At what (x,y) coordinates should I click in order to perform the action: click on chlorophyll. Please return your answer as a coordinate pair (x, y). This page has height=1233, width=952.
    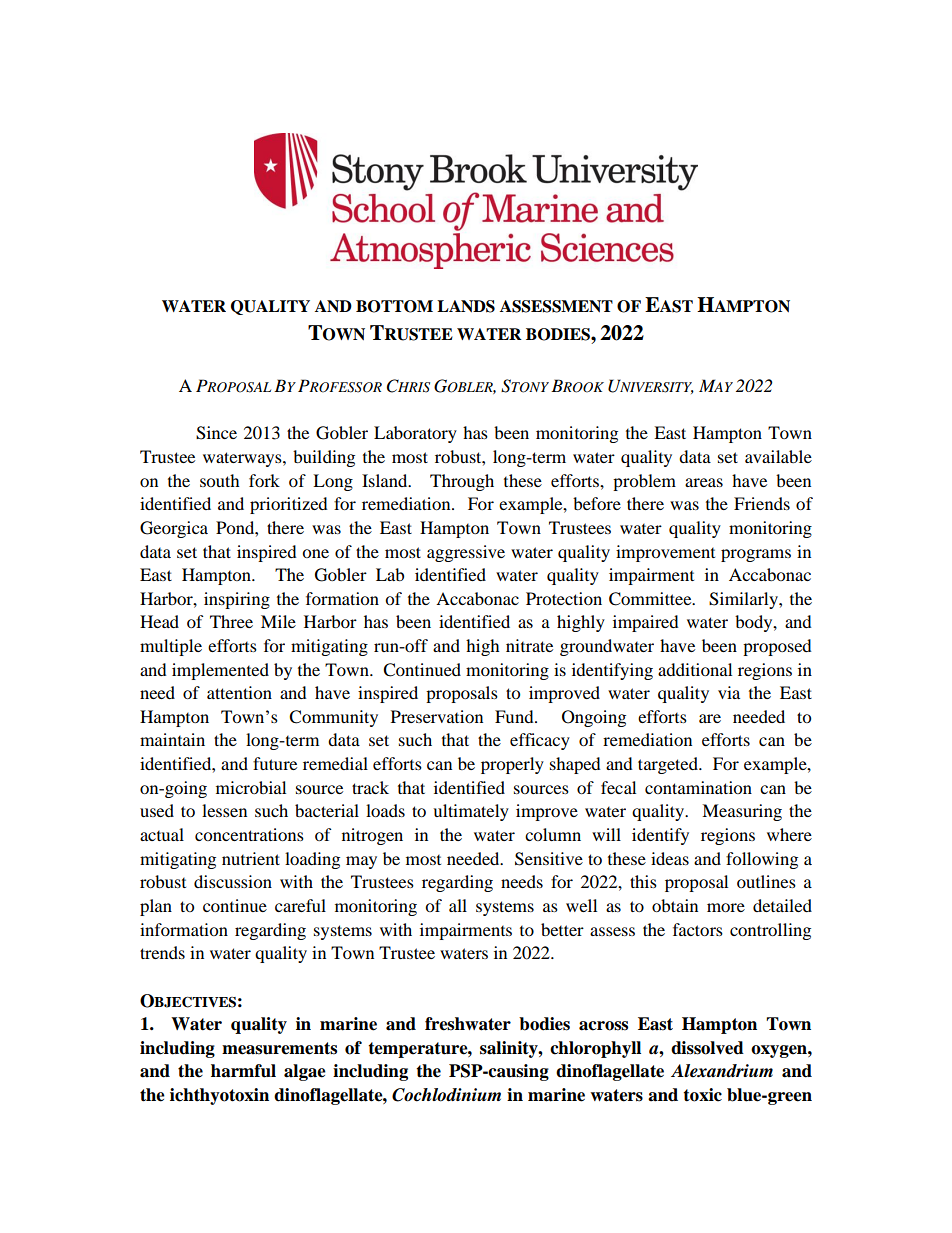
    Looking at the image, I should click on (595, 1049).
